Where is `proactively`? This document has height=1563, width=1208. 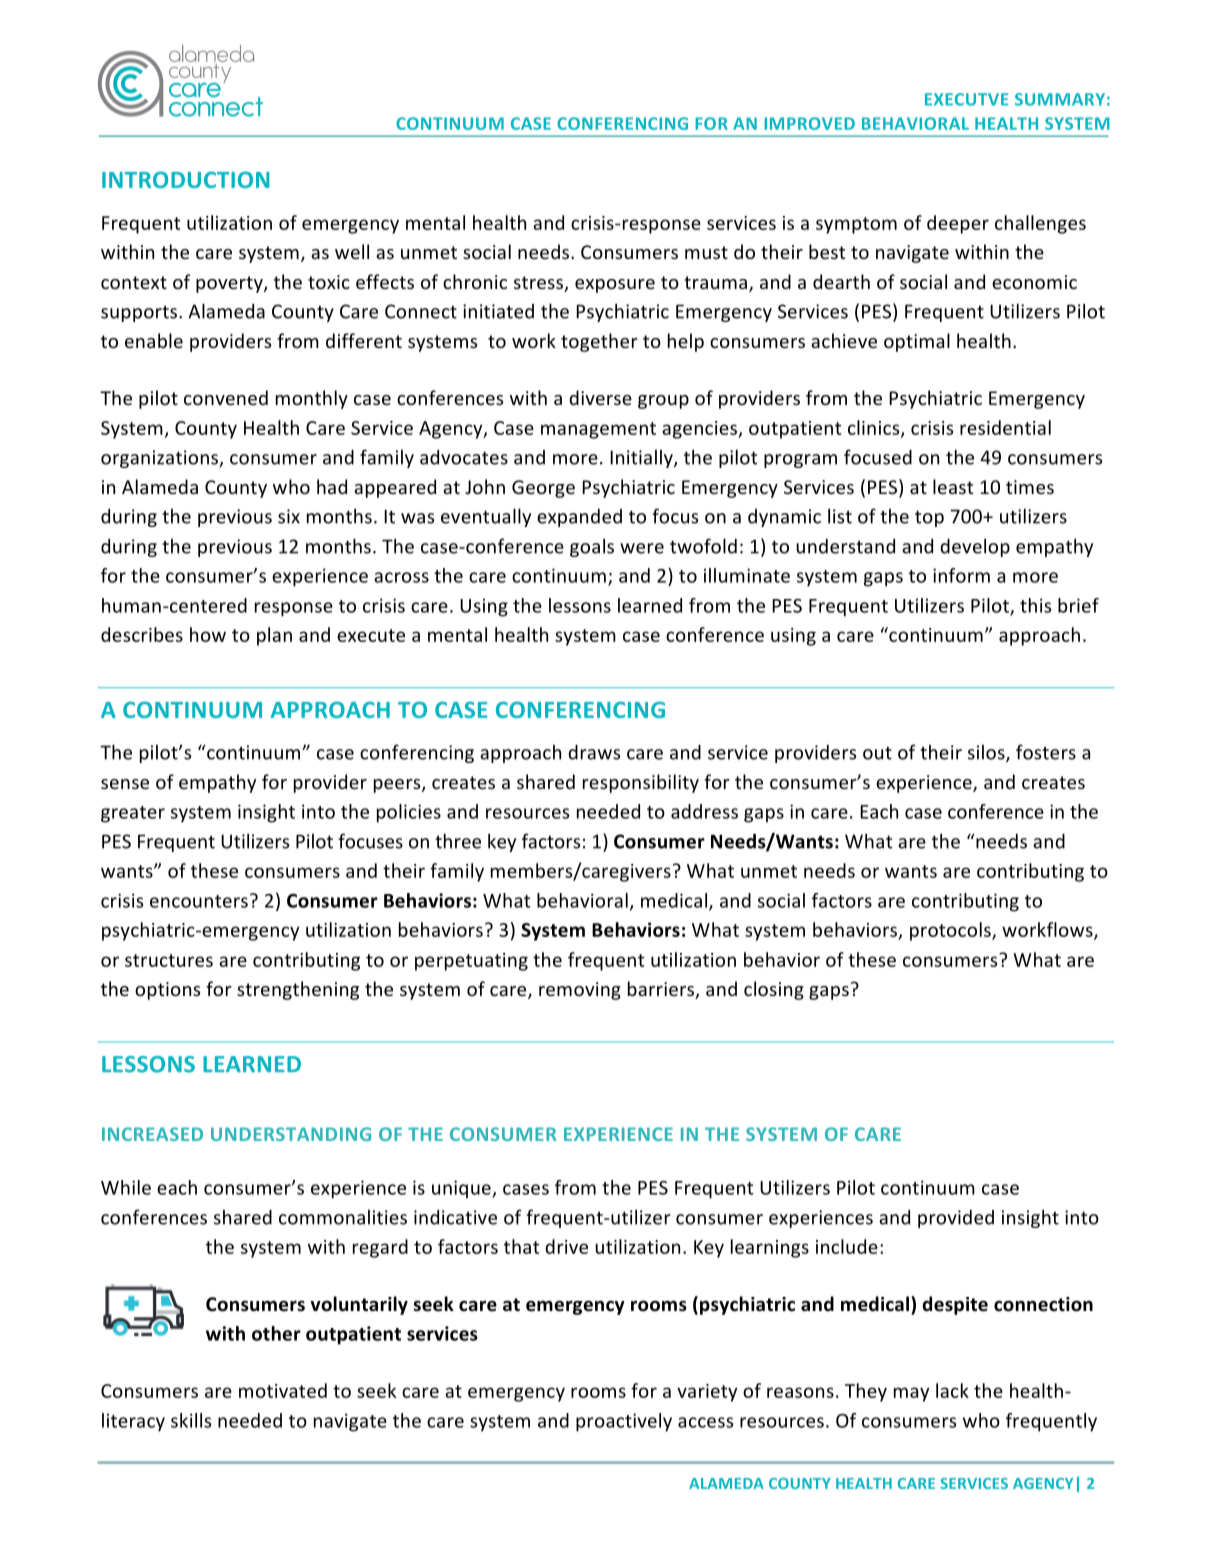
proactively is located at coordinates (624, 1422).
